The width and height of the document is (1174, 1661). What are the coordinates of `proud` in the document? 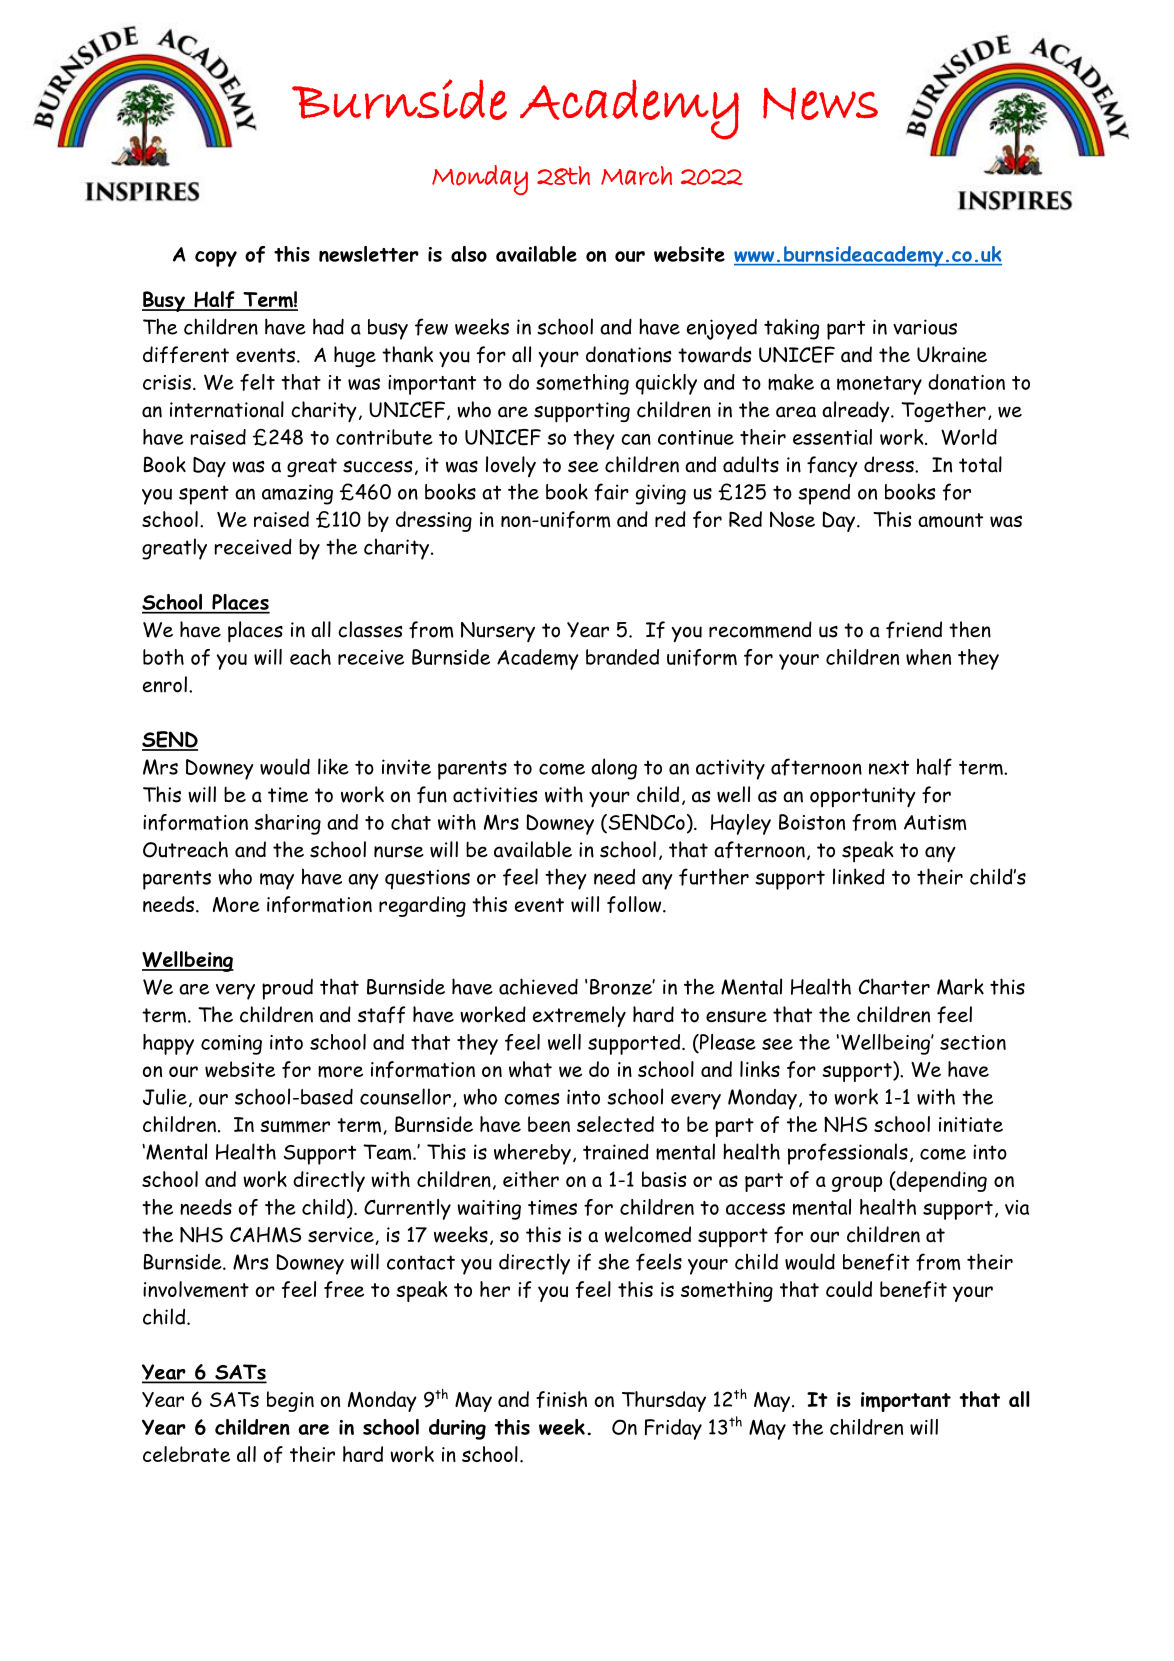 It's located at (287, 989).
